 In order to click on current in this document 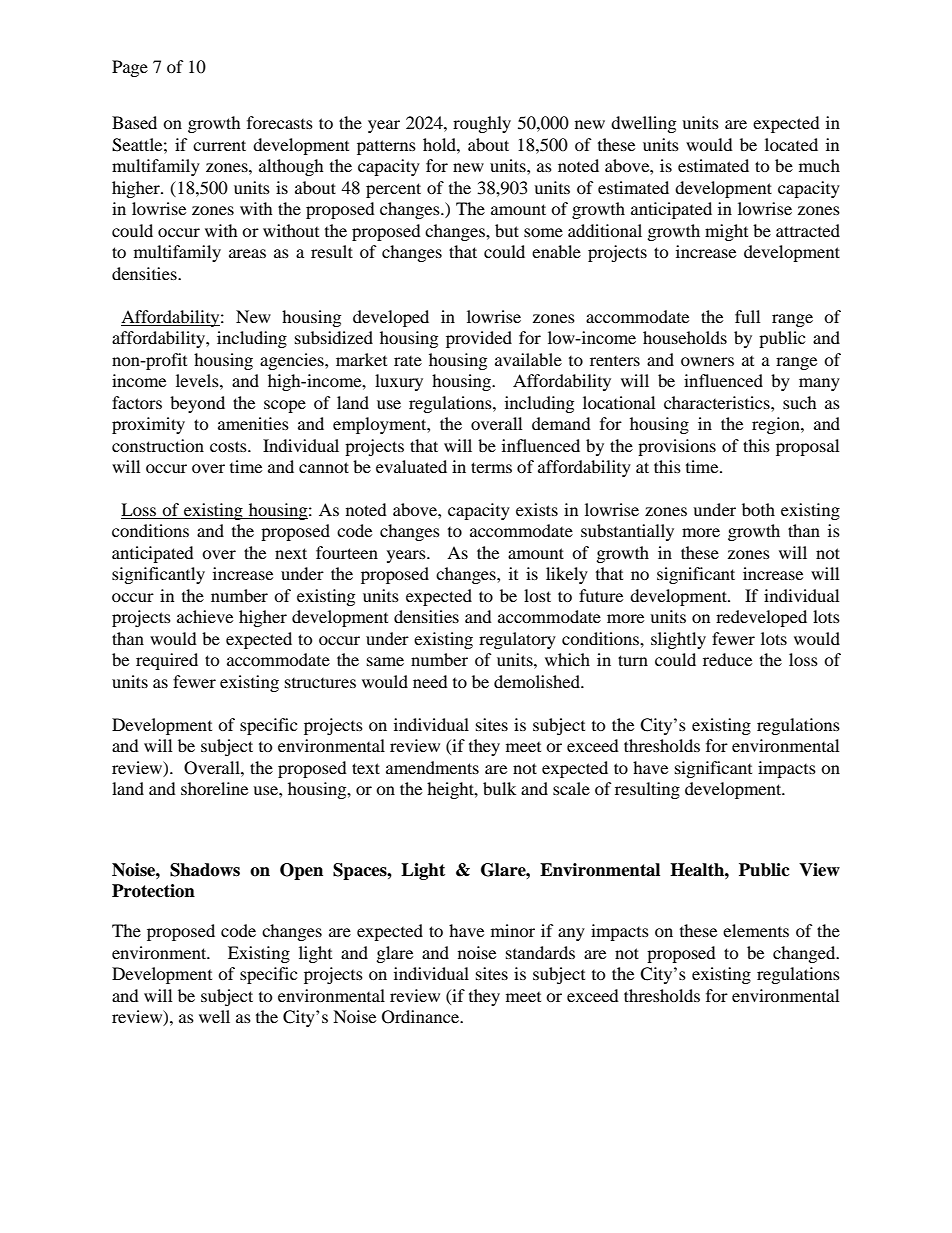, I will do `click(219, 145)`.
